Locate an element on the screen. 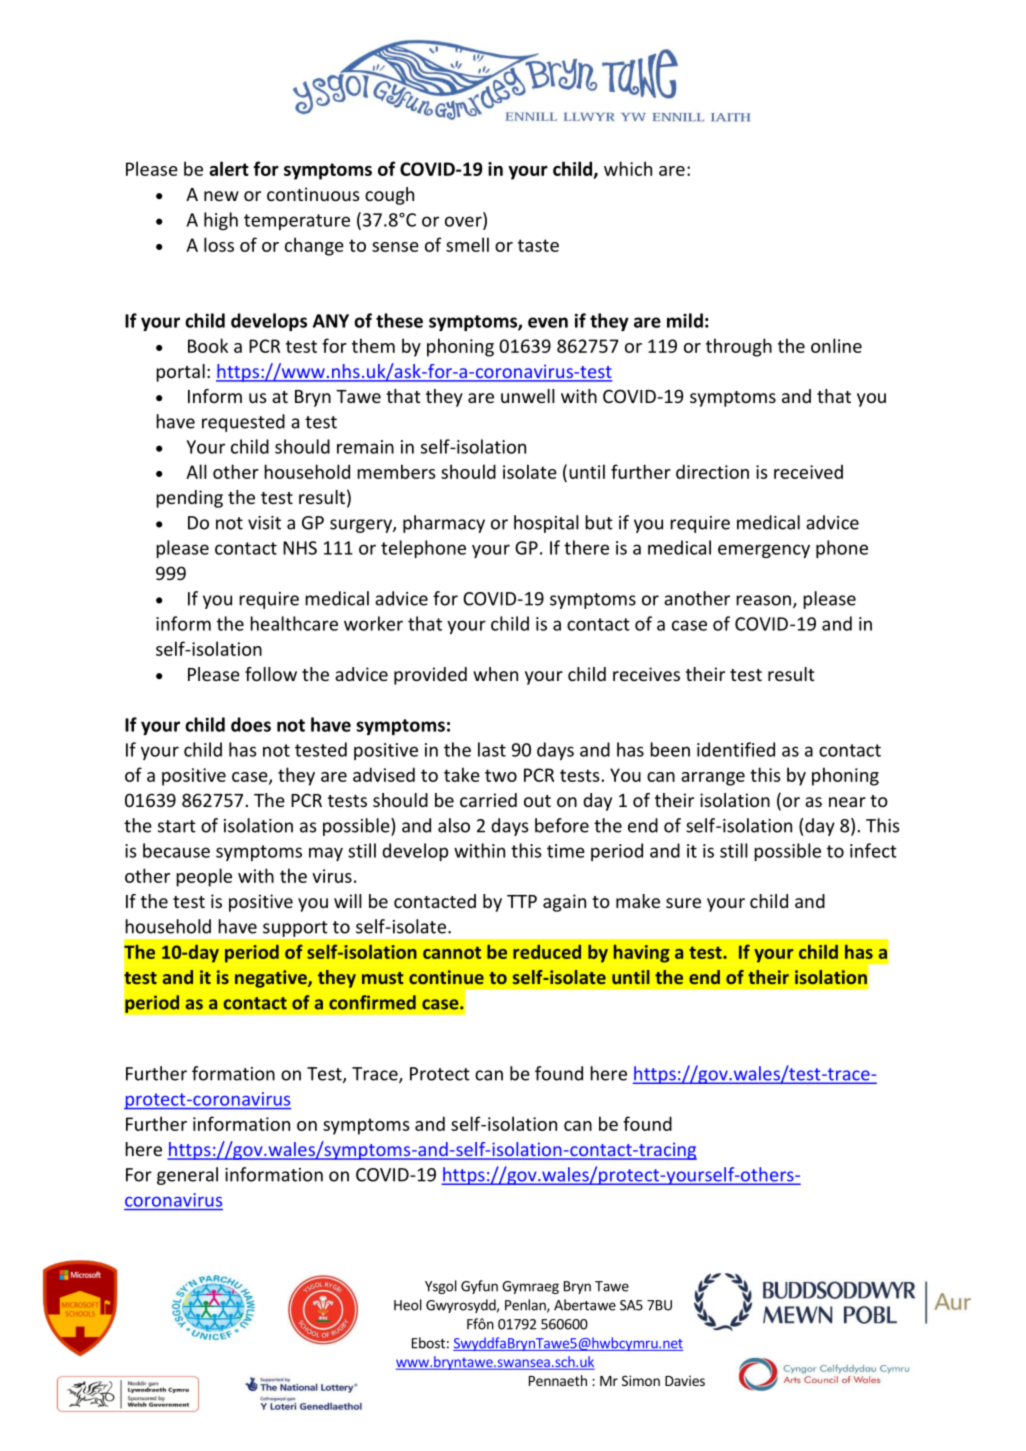 This screenshot has height=1451, width=1026. does is located at coordinates (251, 724).
